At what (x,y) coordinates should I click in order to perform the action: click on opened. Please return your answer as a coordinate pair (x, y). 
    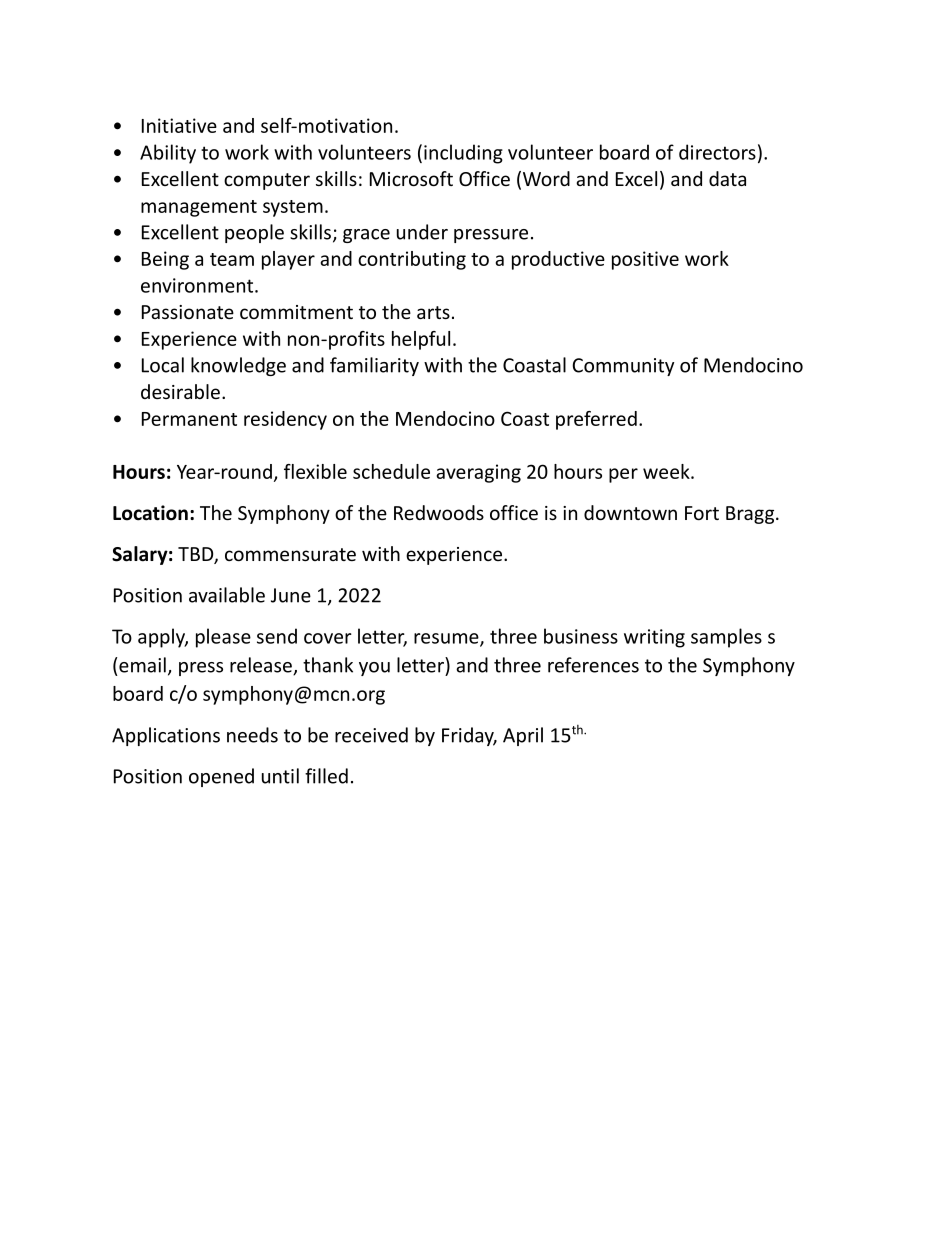
    Looking at the image, I should click on (221, 777).
